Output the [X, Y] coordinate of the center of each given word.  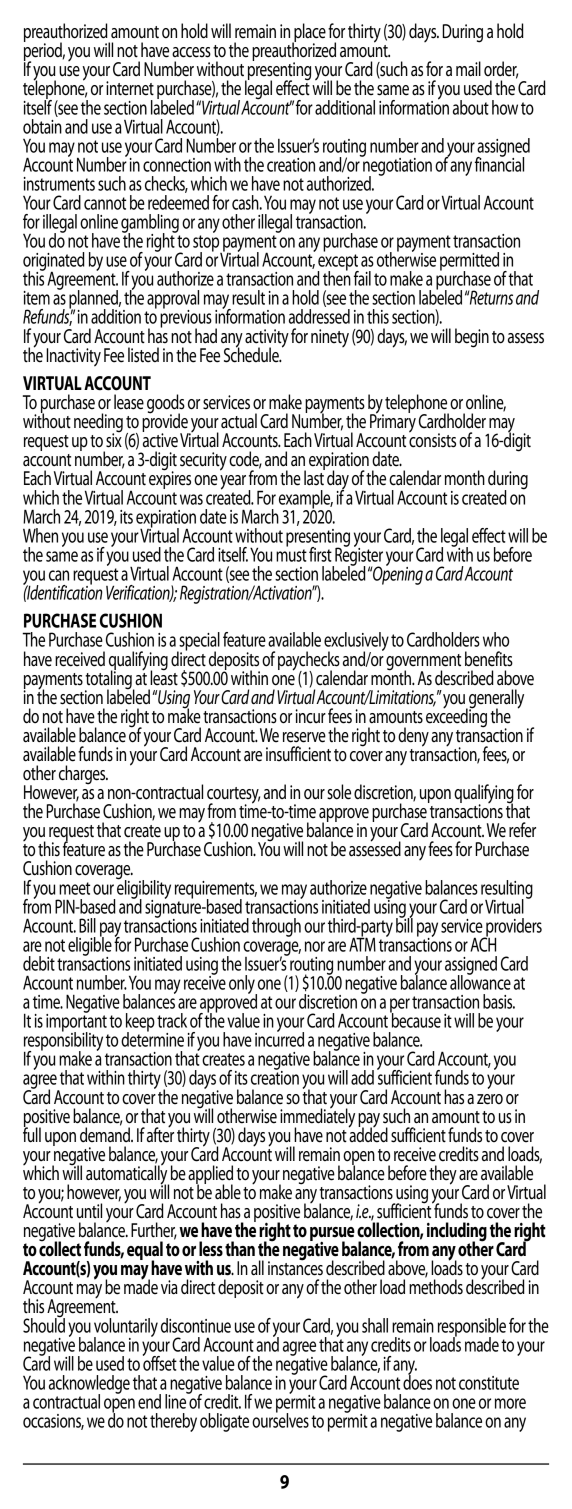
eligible [90, 946]
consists [432, 439]
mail [468, 69]
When [40, 535]
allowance [480, 981]
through [276, 927]
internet [130, 88]
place [309, 34]
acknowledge [89, 1385]
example [306, 500]
